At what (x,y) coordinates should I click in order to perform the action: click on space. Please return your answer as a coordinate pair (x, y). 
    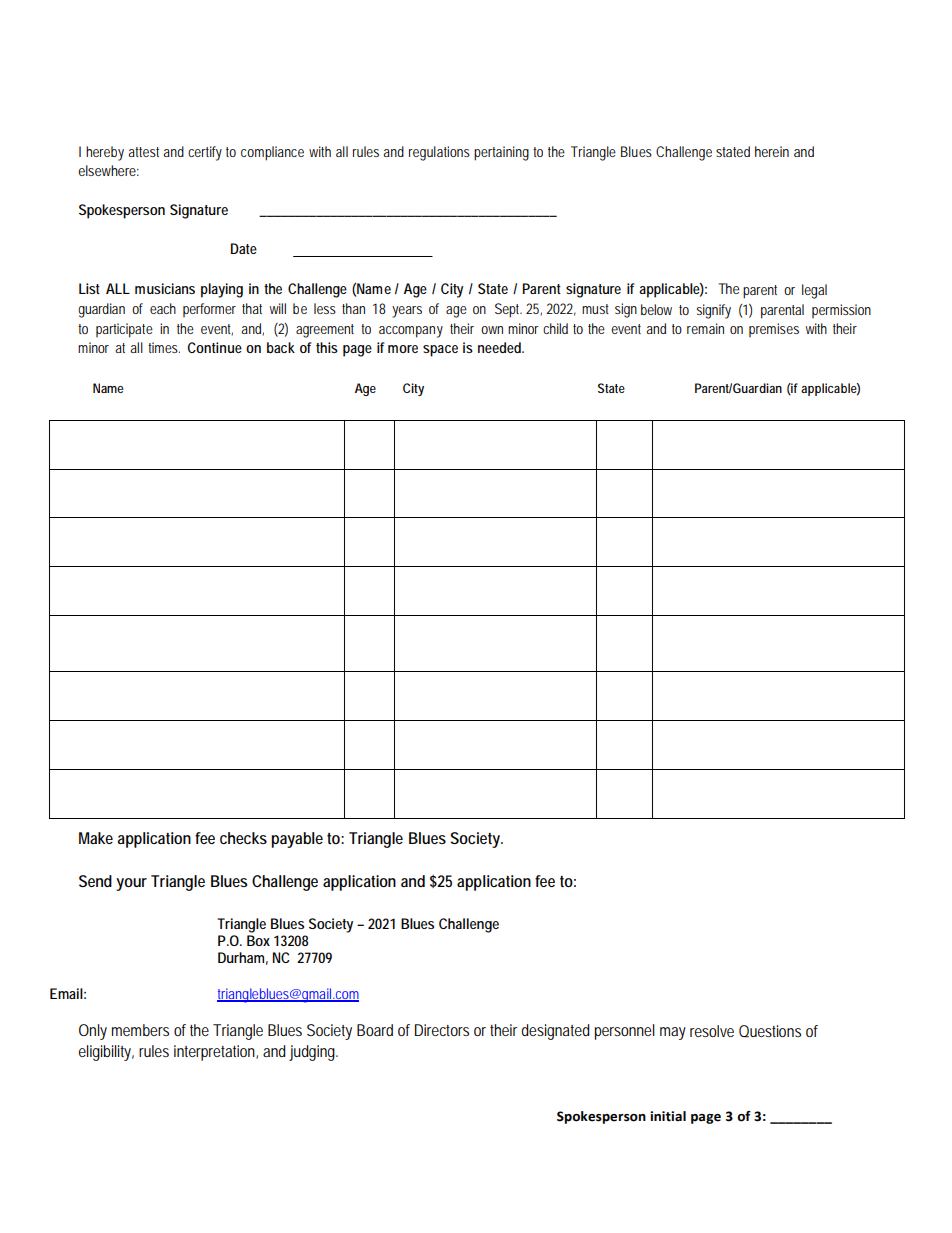
    Looking at the image, I should click on (440, 351).
